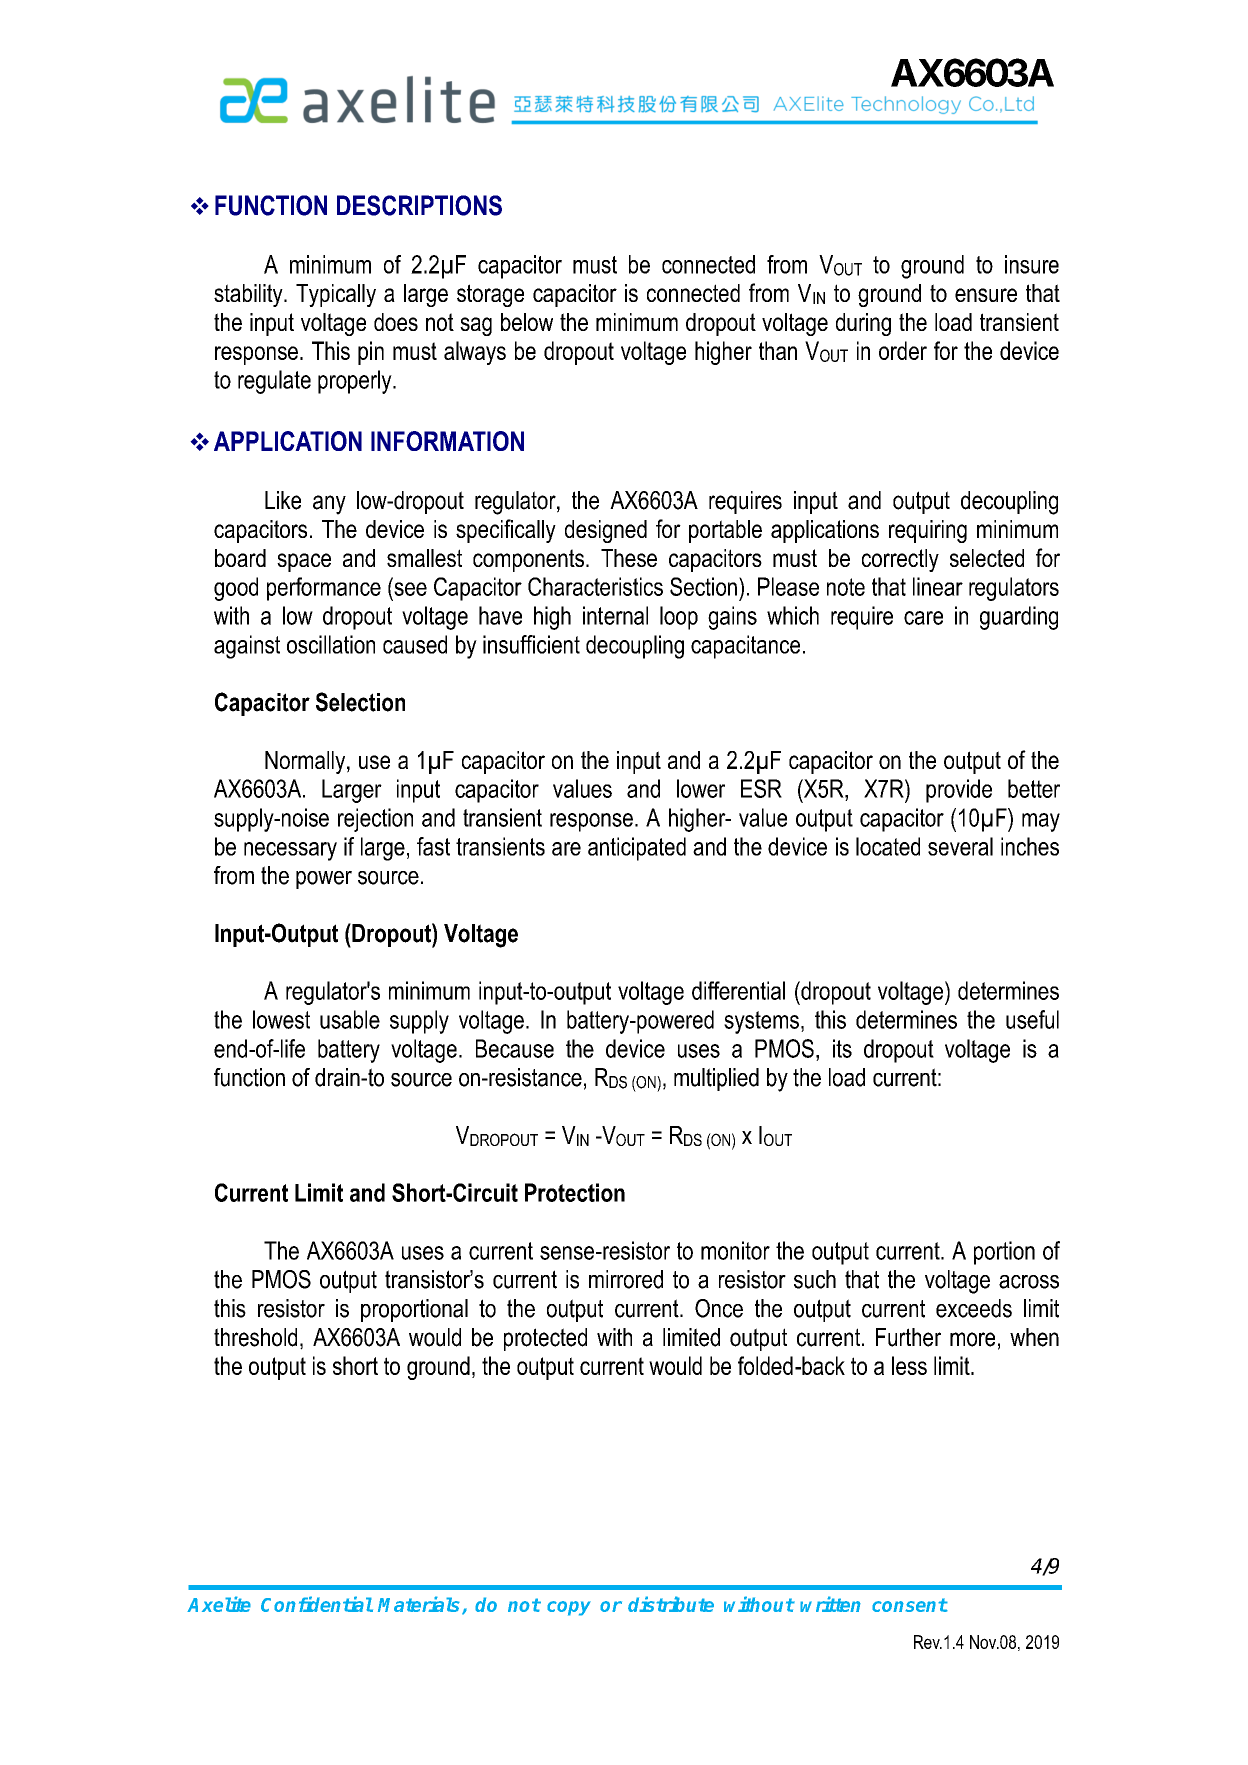 Image resolution: width=1248 pixels, height=1765 pixels. What do you see at coordinates (842, 1048) in the page?
I see `its` at bounding box center [842, 1048].
